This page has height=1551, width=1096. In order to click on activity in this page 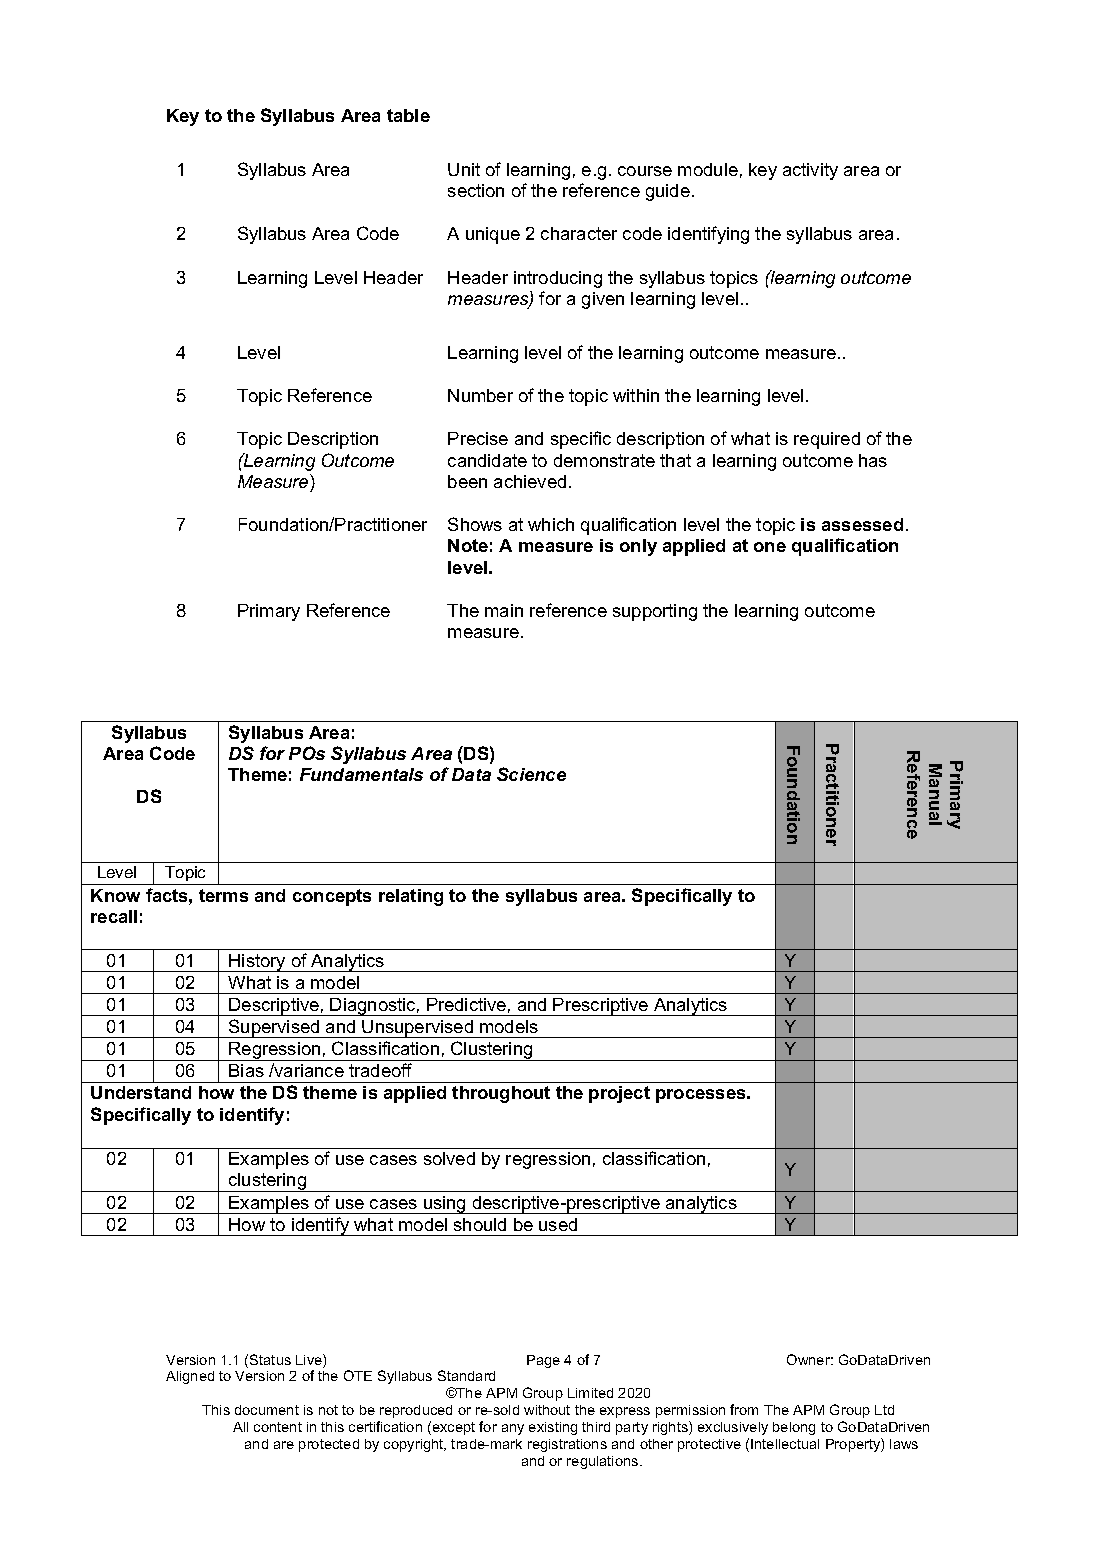, I will do `click(810, 171)`.
